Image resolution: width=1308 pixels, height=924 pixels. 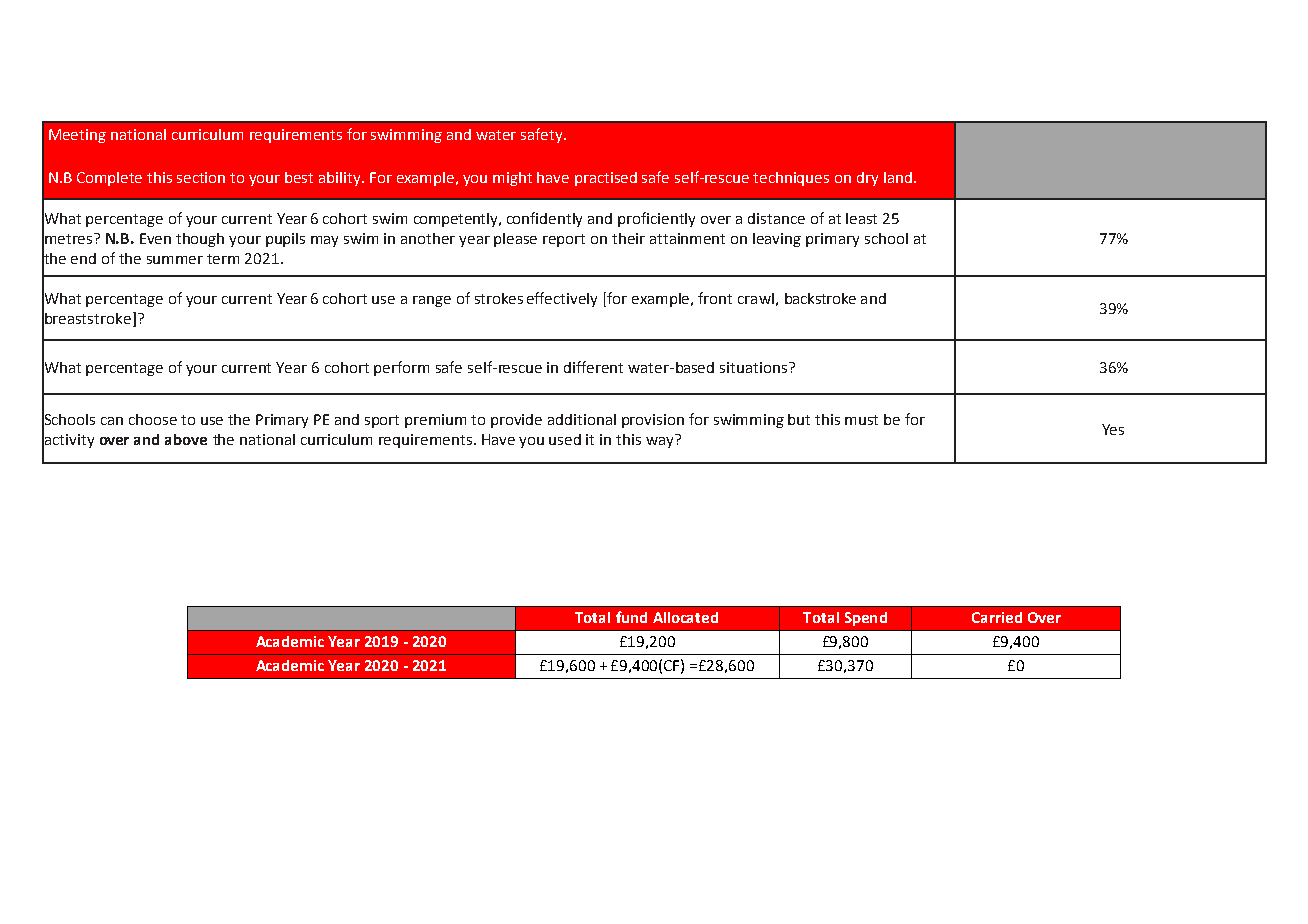 I want to click on practised, so click(x=606, y=179).
